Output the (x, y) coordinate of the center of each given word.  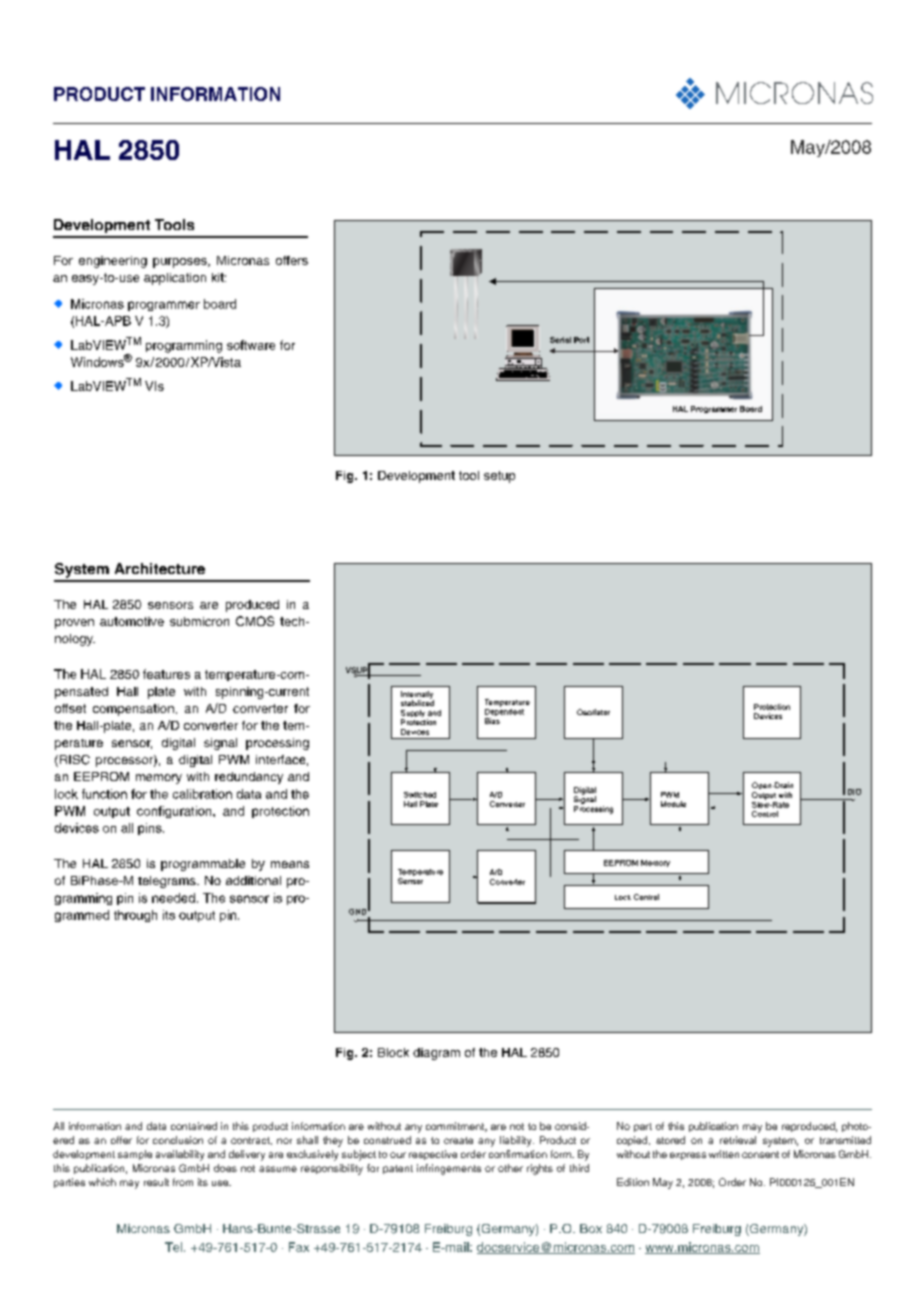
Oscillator (593, 712)
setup (499, 477)
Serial (560, 340)
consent (760, 1154)
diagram (436, 1054)
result (156, 1182)
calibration (202, 794)
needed (173, 898)
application (175, 279)
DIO (854, 792)
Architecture (160, 568)
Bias (492, 721)
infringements (449, 1169)
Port (581, 340)
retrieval (738, 1140)
